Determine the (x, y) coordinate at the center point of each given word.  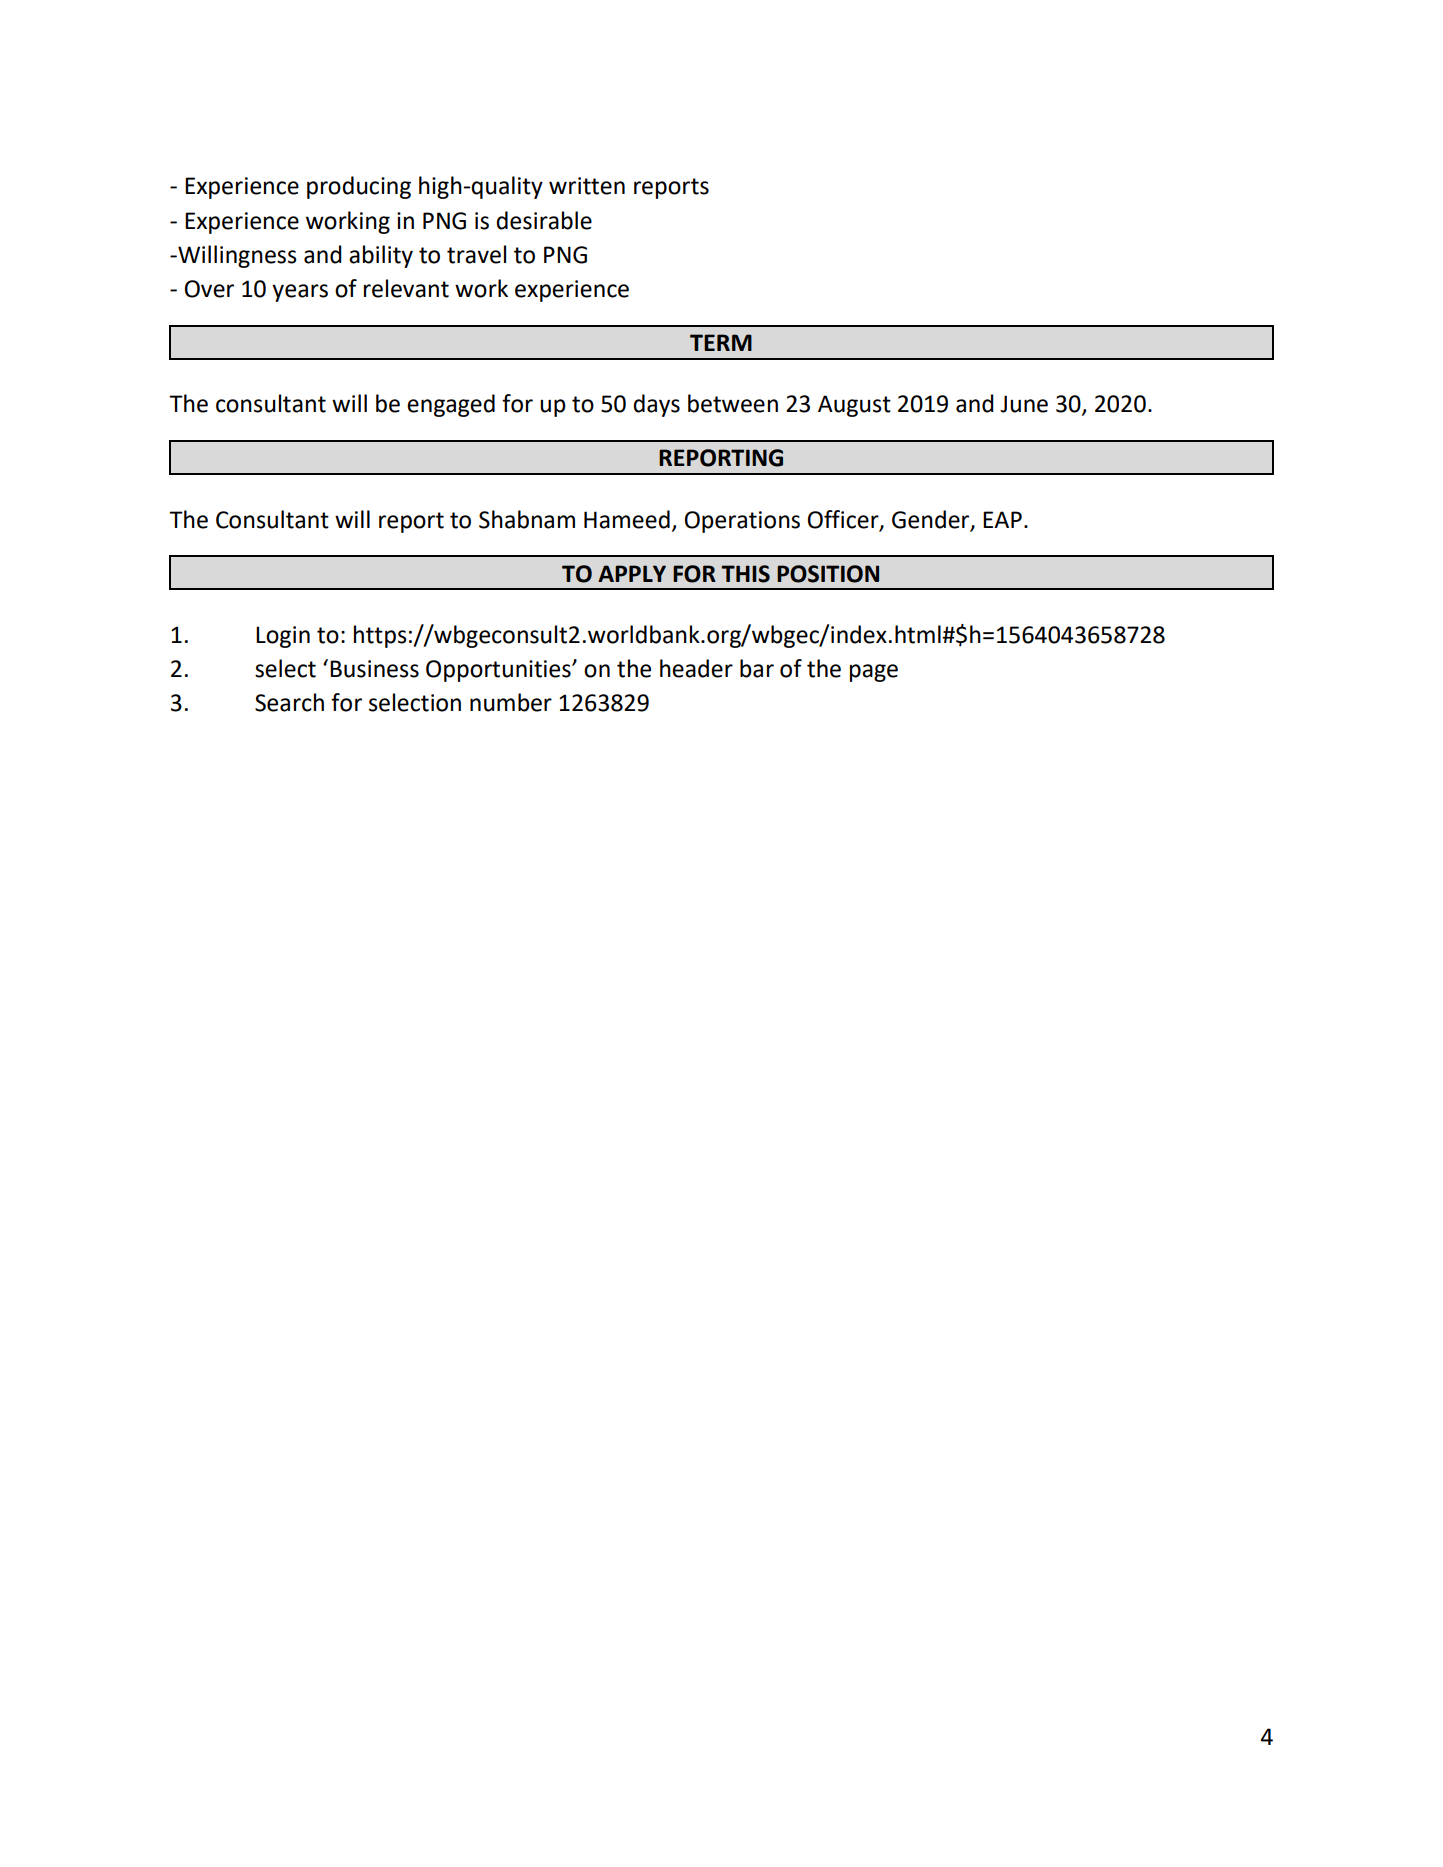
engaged (451, 405)
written (587, 186)
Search (289, 702)
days (656, 405)
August (854, 406)
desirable (544, 220)
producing (359, 187)
